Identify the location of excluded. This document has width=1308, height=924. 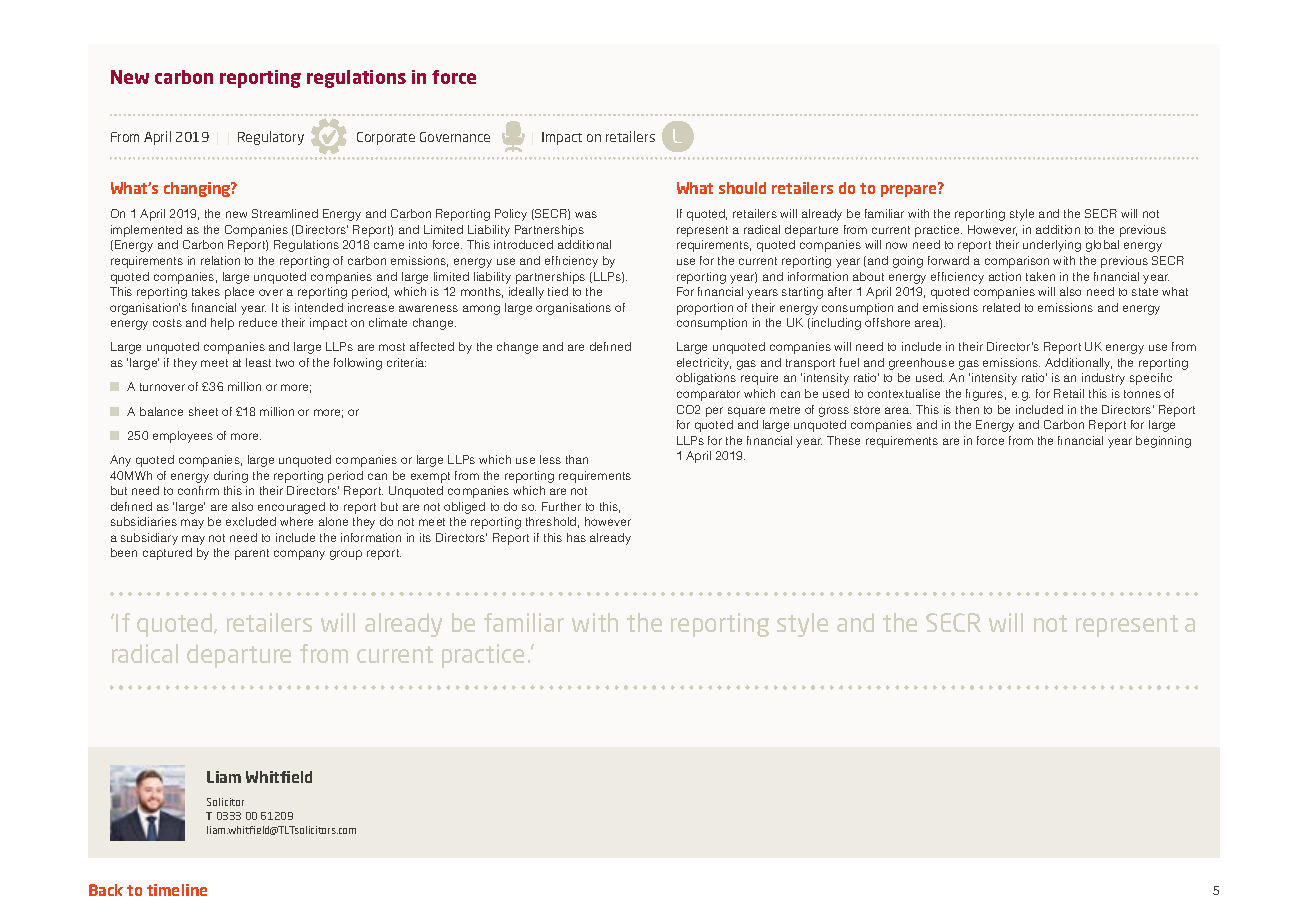
(251, 521).
